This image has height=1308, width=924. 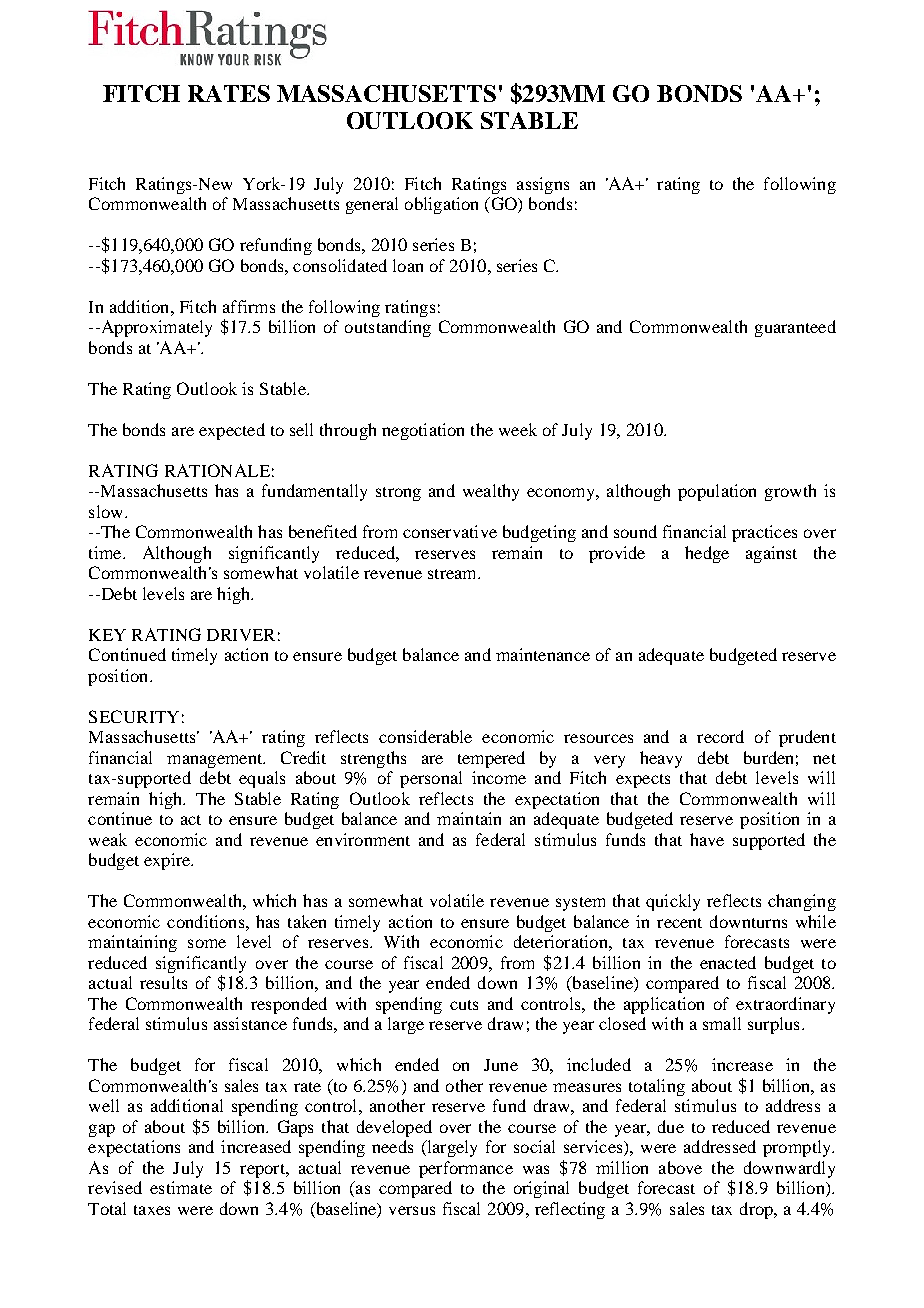 I want to click on considerable, so click(x=425, y=736).
